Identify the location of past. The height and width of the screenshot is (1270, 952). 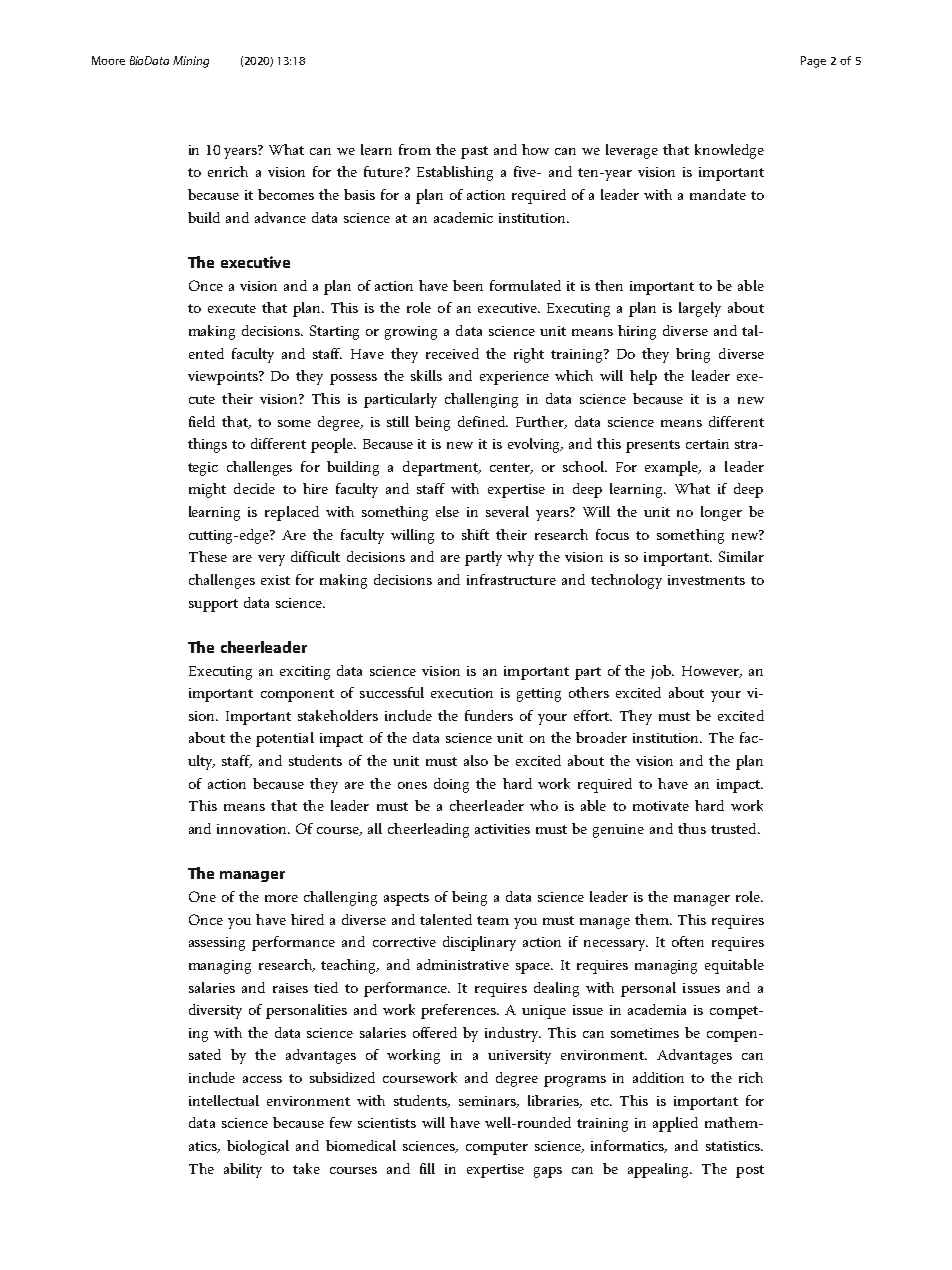
(474, 152).
